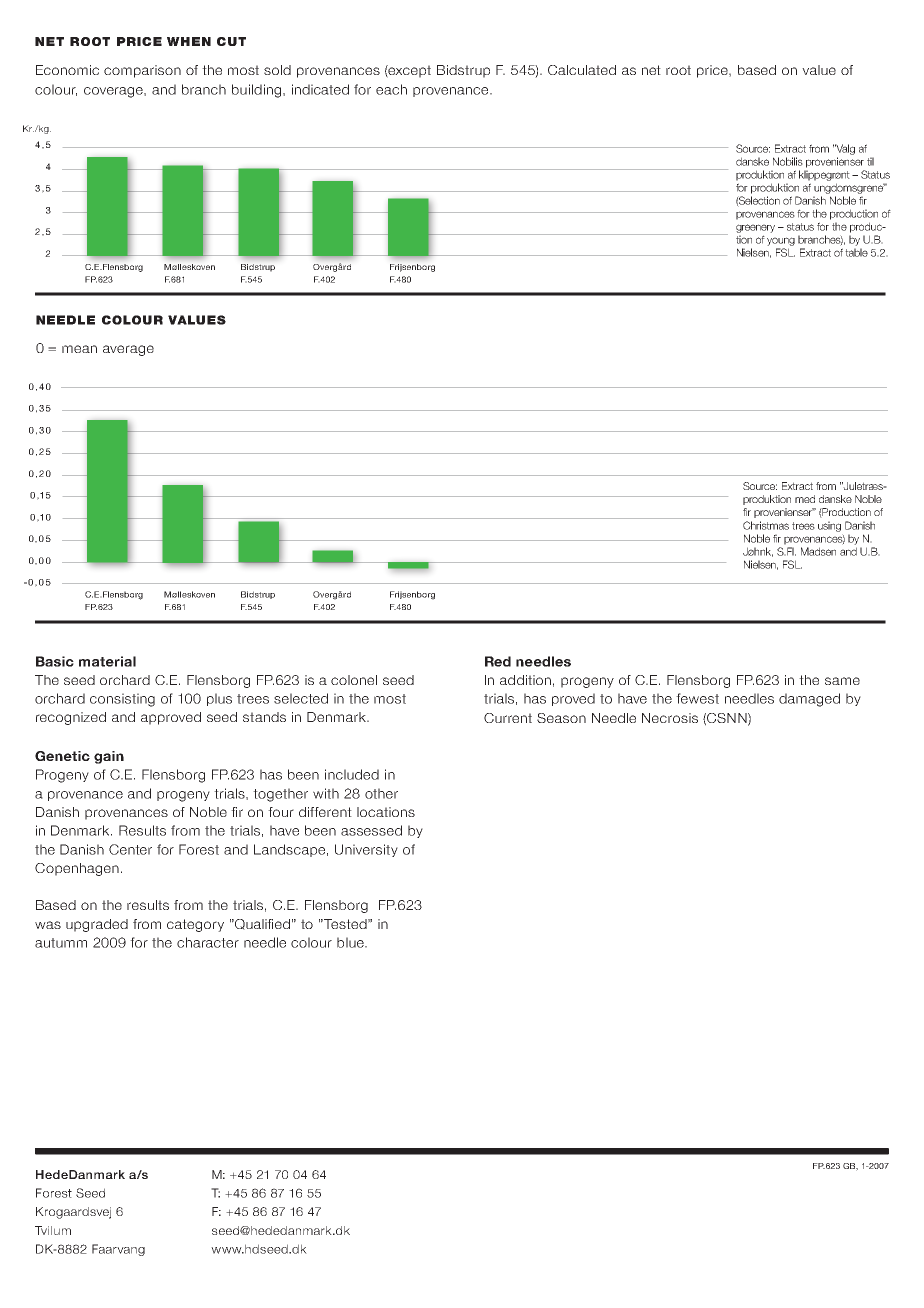 The height and width of the page is (1308, 924). Describe the element at coordinates (128, 350) in the page. I see `average` at that location.
